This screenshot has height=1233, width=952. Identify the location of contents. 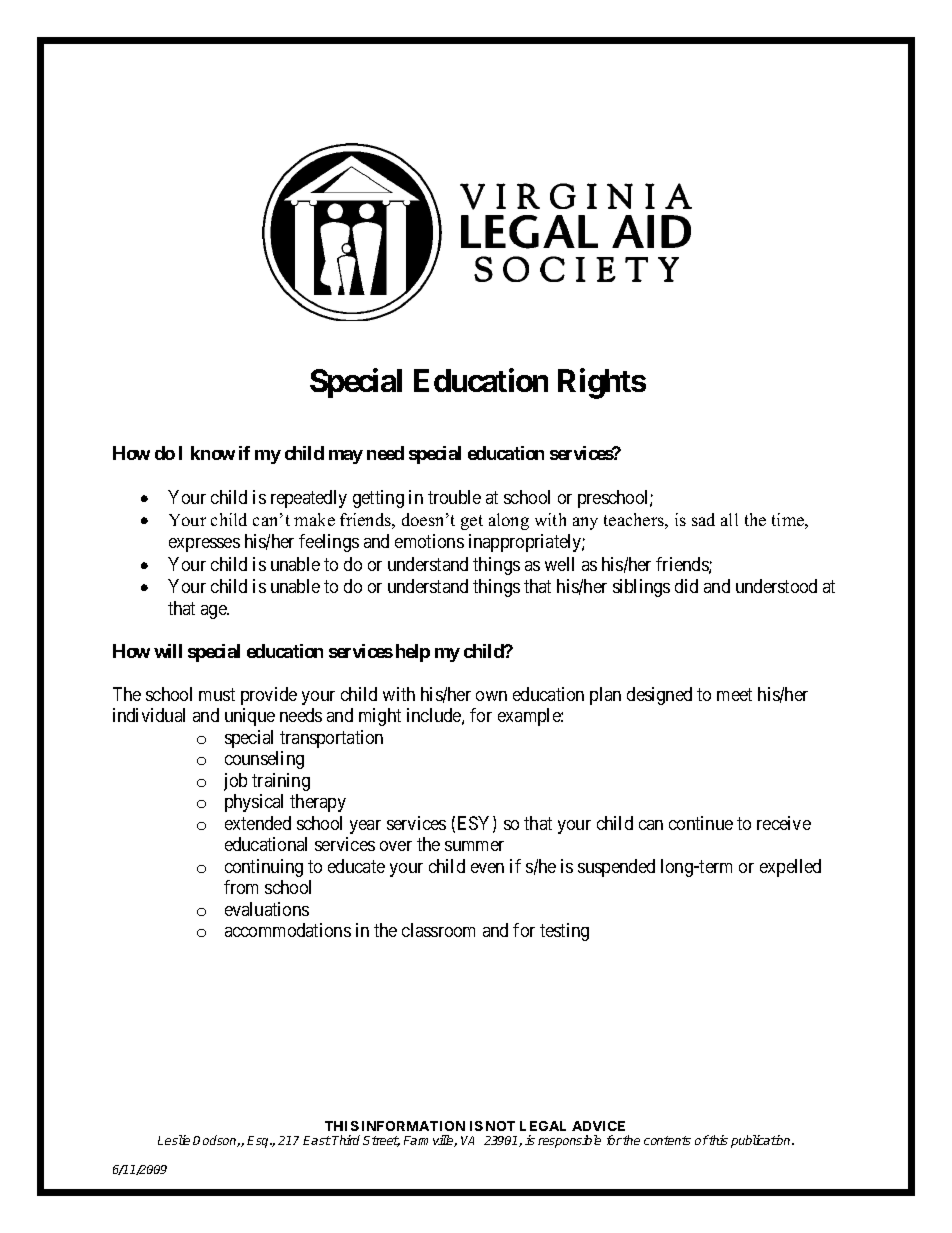
(667, 1140).
